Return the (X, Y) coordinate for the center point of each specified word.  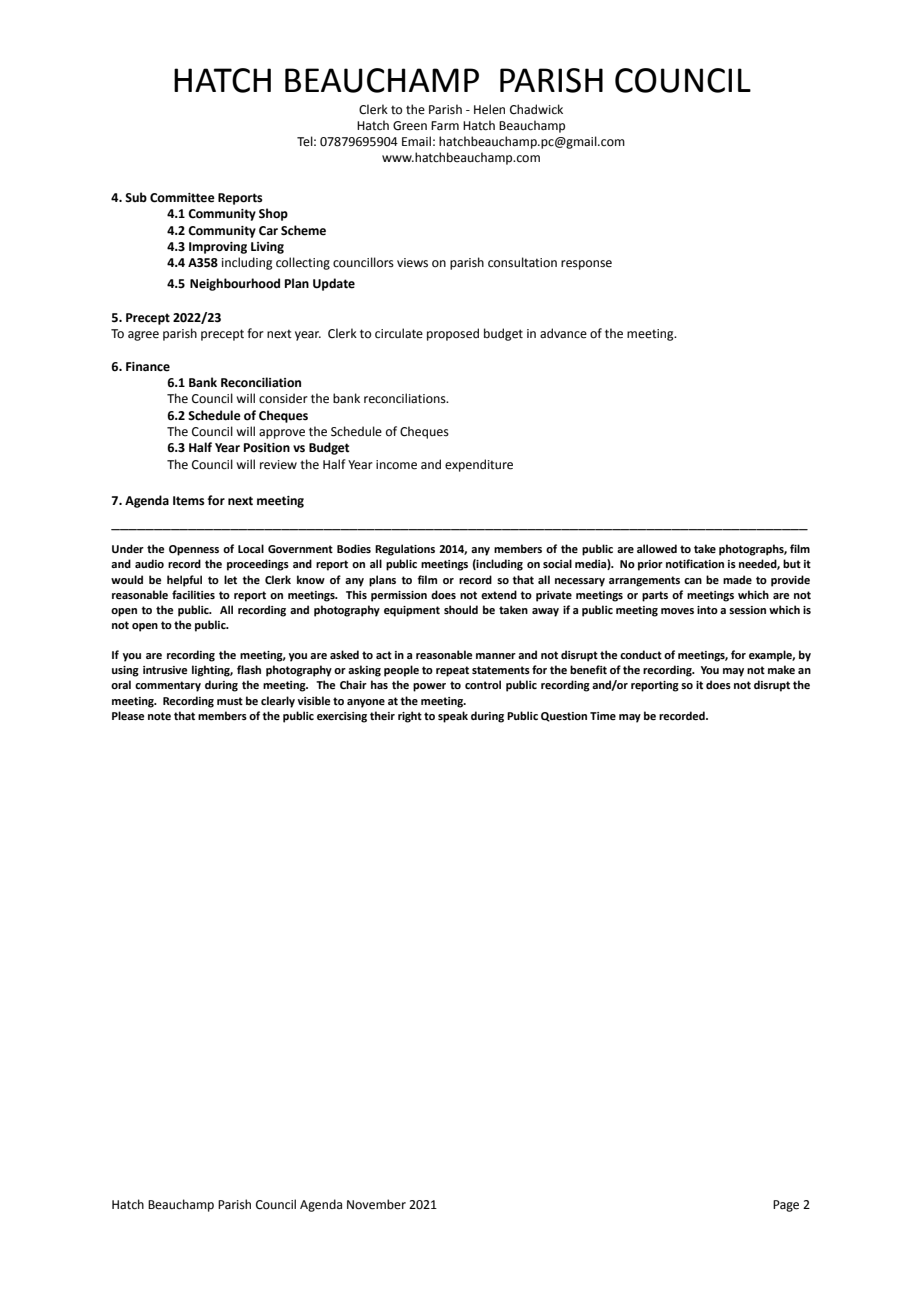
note (159, 716)
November (376, 1204)
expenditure (479, 465)
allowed (657, 548)
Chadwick (536, 109)
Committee (182, 198)
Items (189, 501)
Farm (445, 126)
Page (786, 1206)
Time (603, 716)
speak (453, 717)
